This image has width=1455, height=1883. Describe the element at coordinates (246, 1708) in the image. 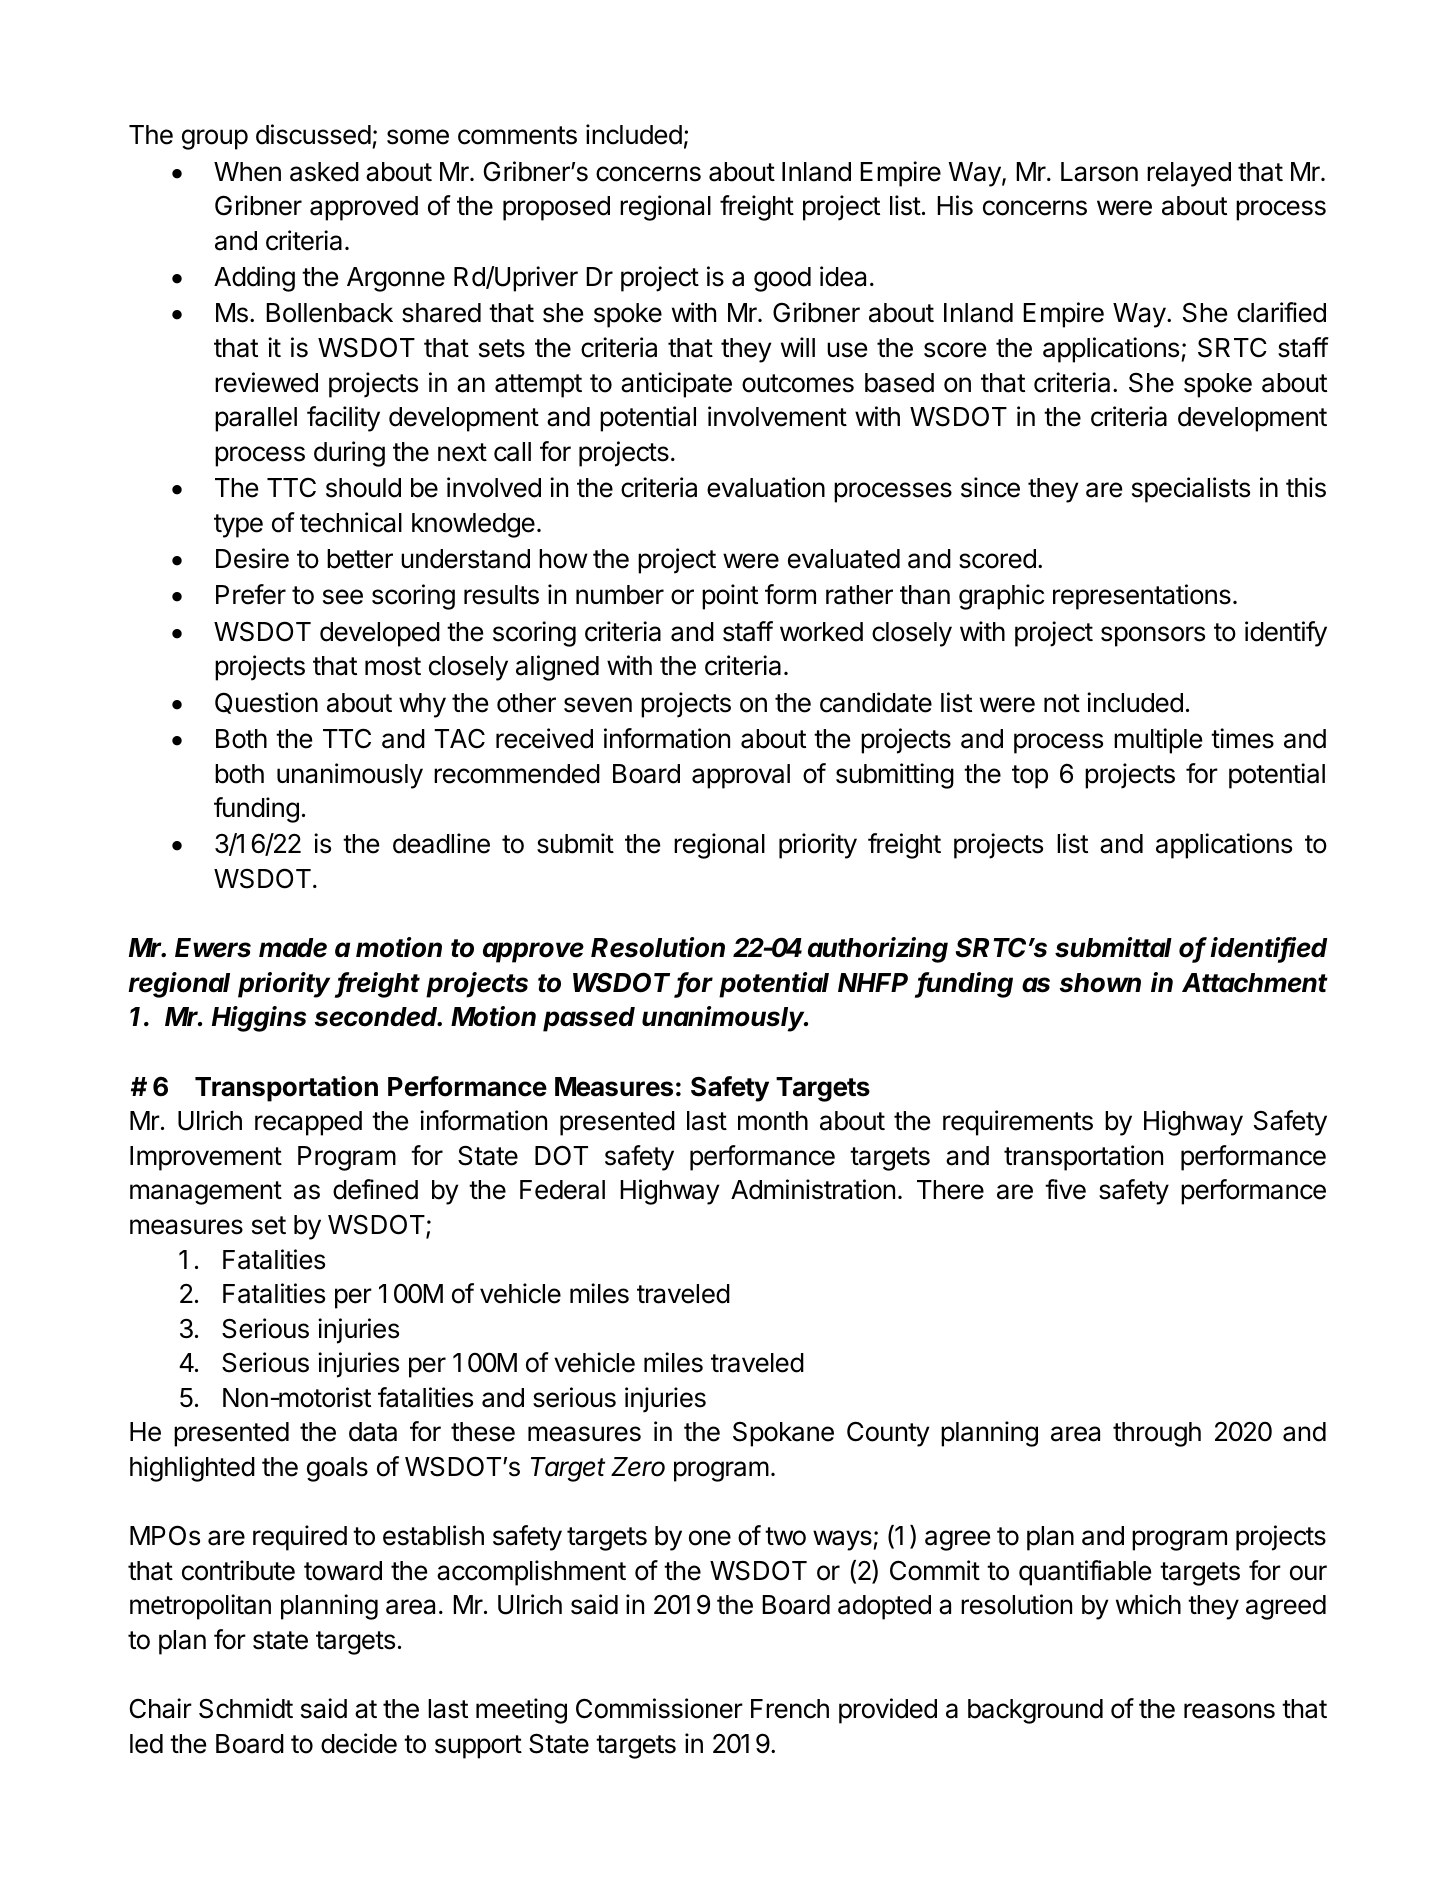

I see `Schmidt` at that location.
